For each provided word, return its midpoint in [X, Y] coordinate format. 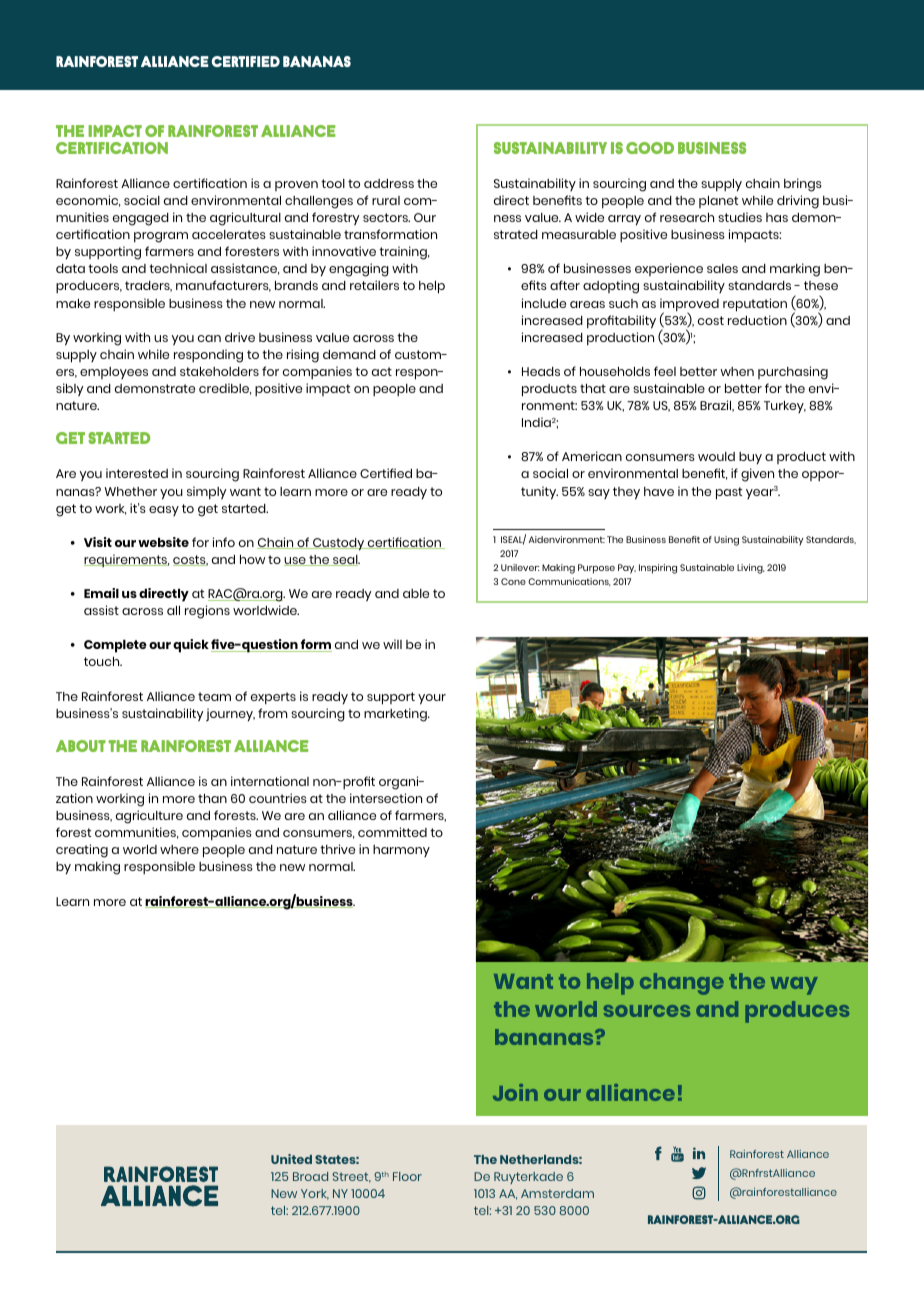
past [729, 493]
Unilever [520, 567]
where [179, 849]
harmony [401, 851]
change [682, 984]
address [389, 183]
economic [88, 201]
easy [164, 511]
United [291, 1159]
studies [740, 217]
